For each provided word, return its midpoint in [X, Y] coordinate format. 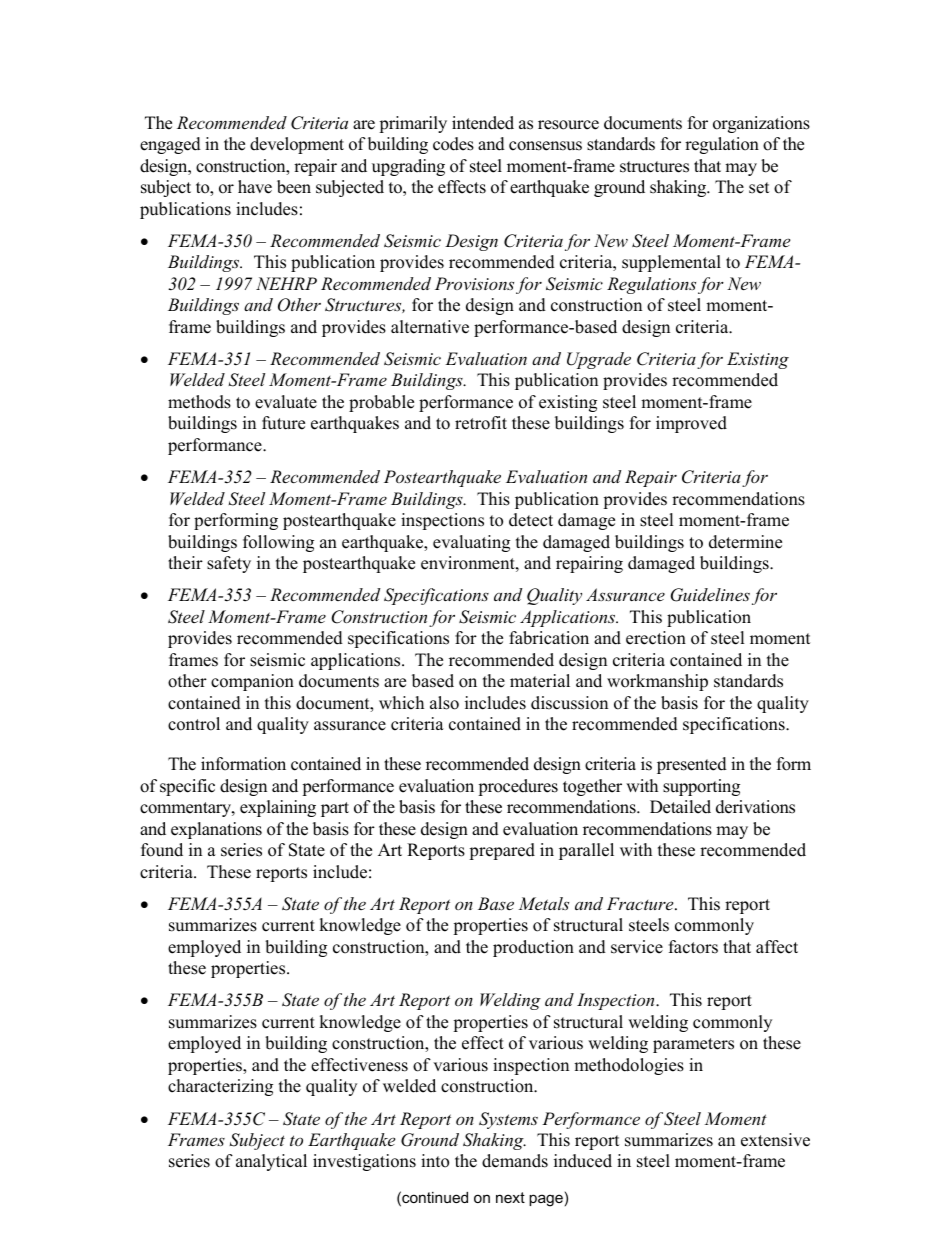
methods [199, 402]
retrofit [481, 423]
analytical [271, 1162]
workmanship [657, 682]
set [759, 188]
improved [691, 424]
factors [693, 947]
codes [453, 144]
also [444, 703]
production [533, 948]
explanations [216, 830]
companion [252, 682]
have [255, 187]
